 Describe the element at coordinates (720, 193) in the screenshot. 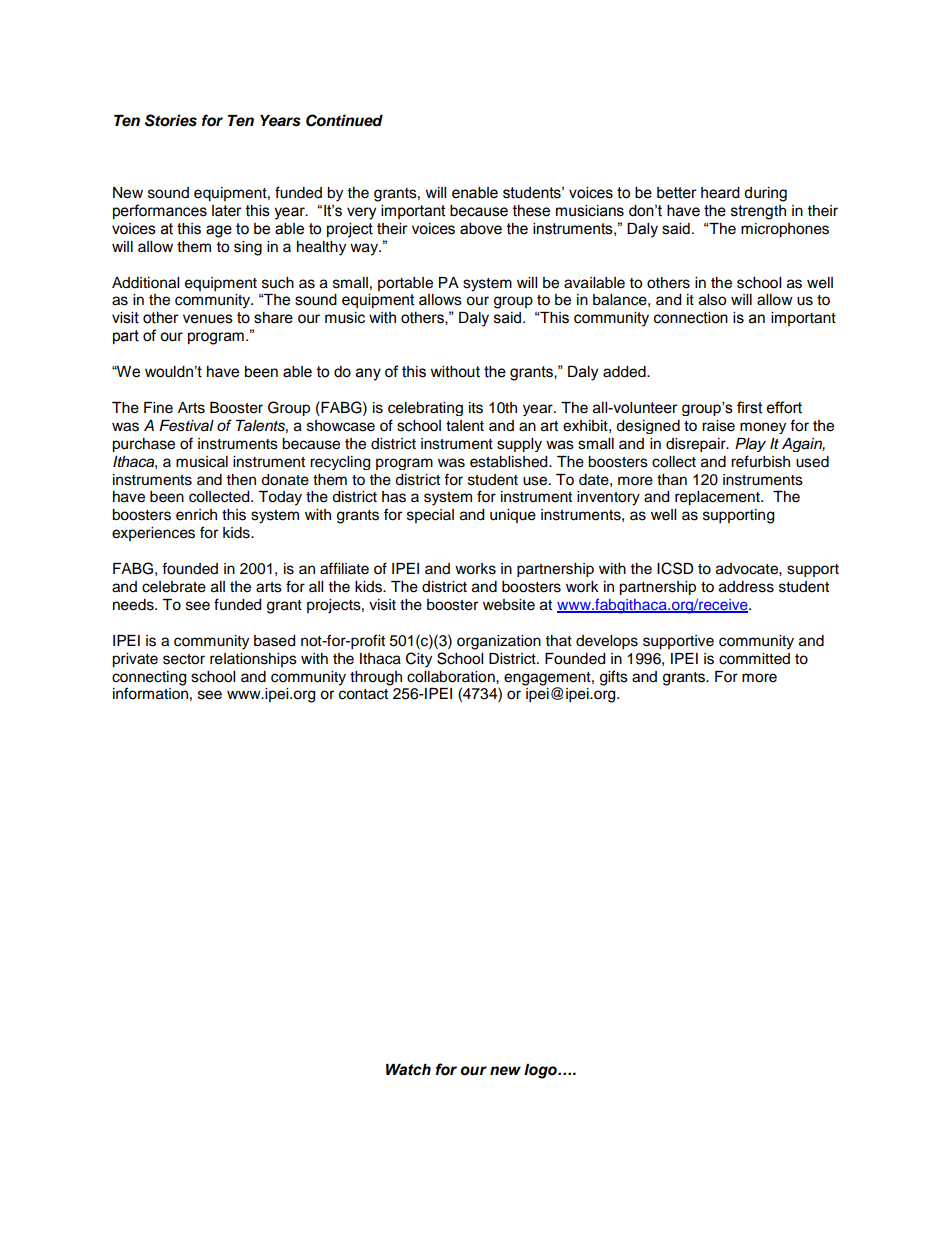

I see `heard` at that location.
